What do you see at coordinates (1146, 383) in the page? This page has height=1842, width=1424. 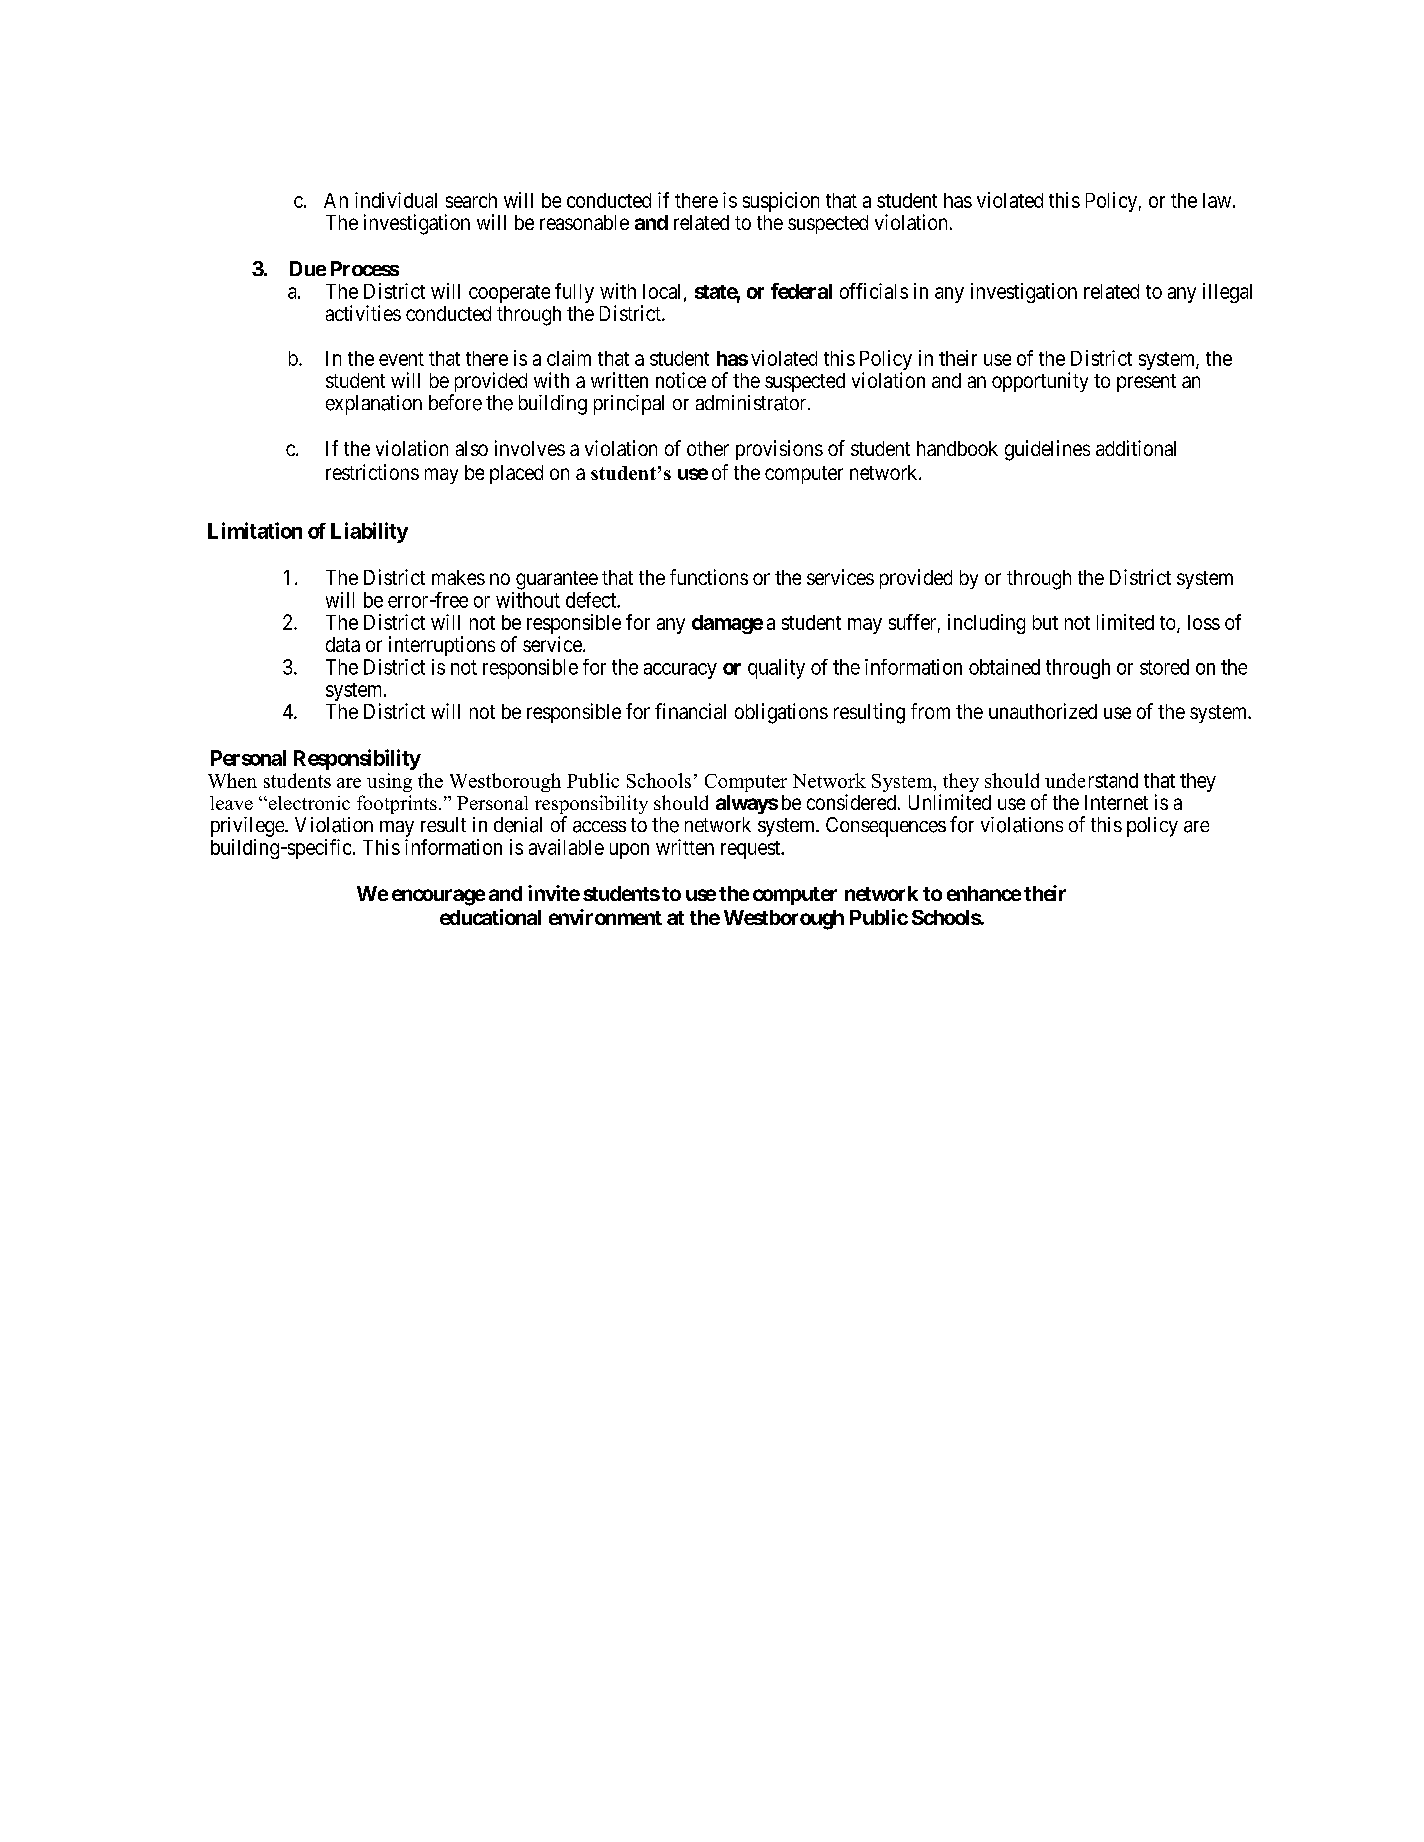 I see `present` at bounding box center [1146, 383].
